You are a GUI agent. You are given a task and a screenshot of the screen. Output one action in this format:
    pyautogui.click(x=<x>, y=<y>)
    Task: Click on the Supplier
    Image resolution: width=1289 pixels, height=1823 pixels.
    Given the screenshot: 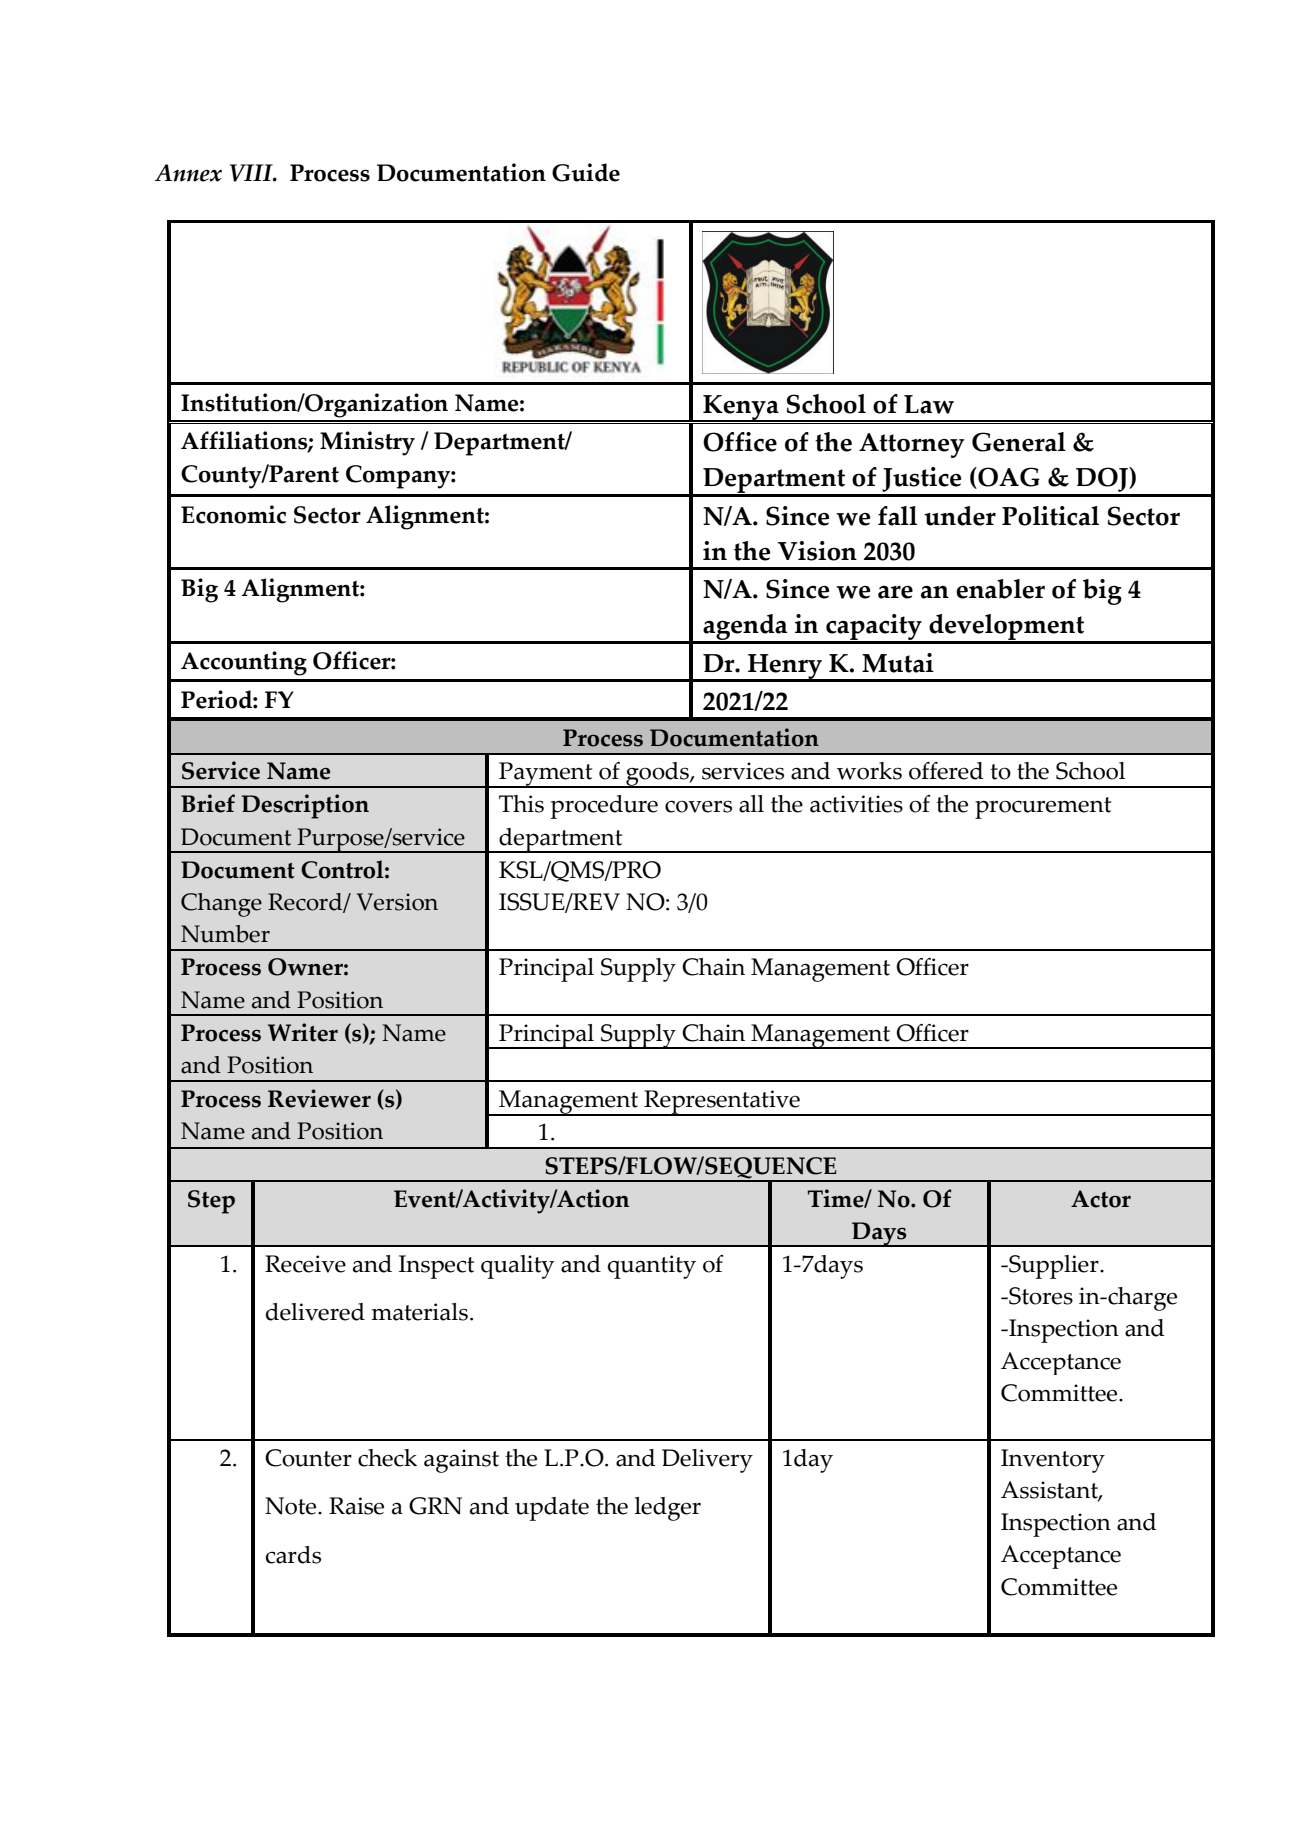 What is the action you would take?
    pyautogui.click(x=1054, y=1267)
